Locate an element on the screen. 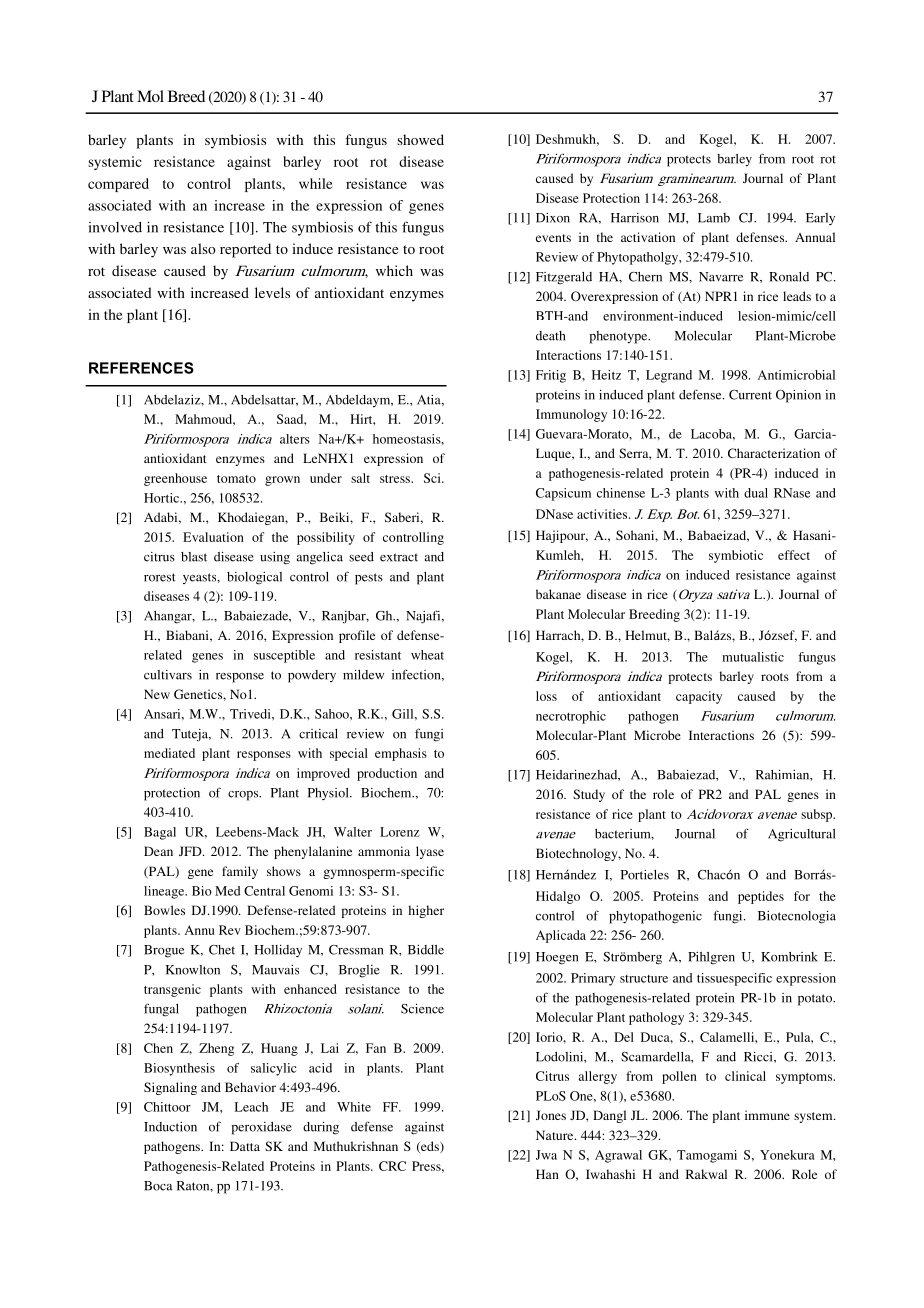  compared is located at coordinates (118, 185).
